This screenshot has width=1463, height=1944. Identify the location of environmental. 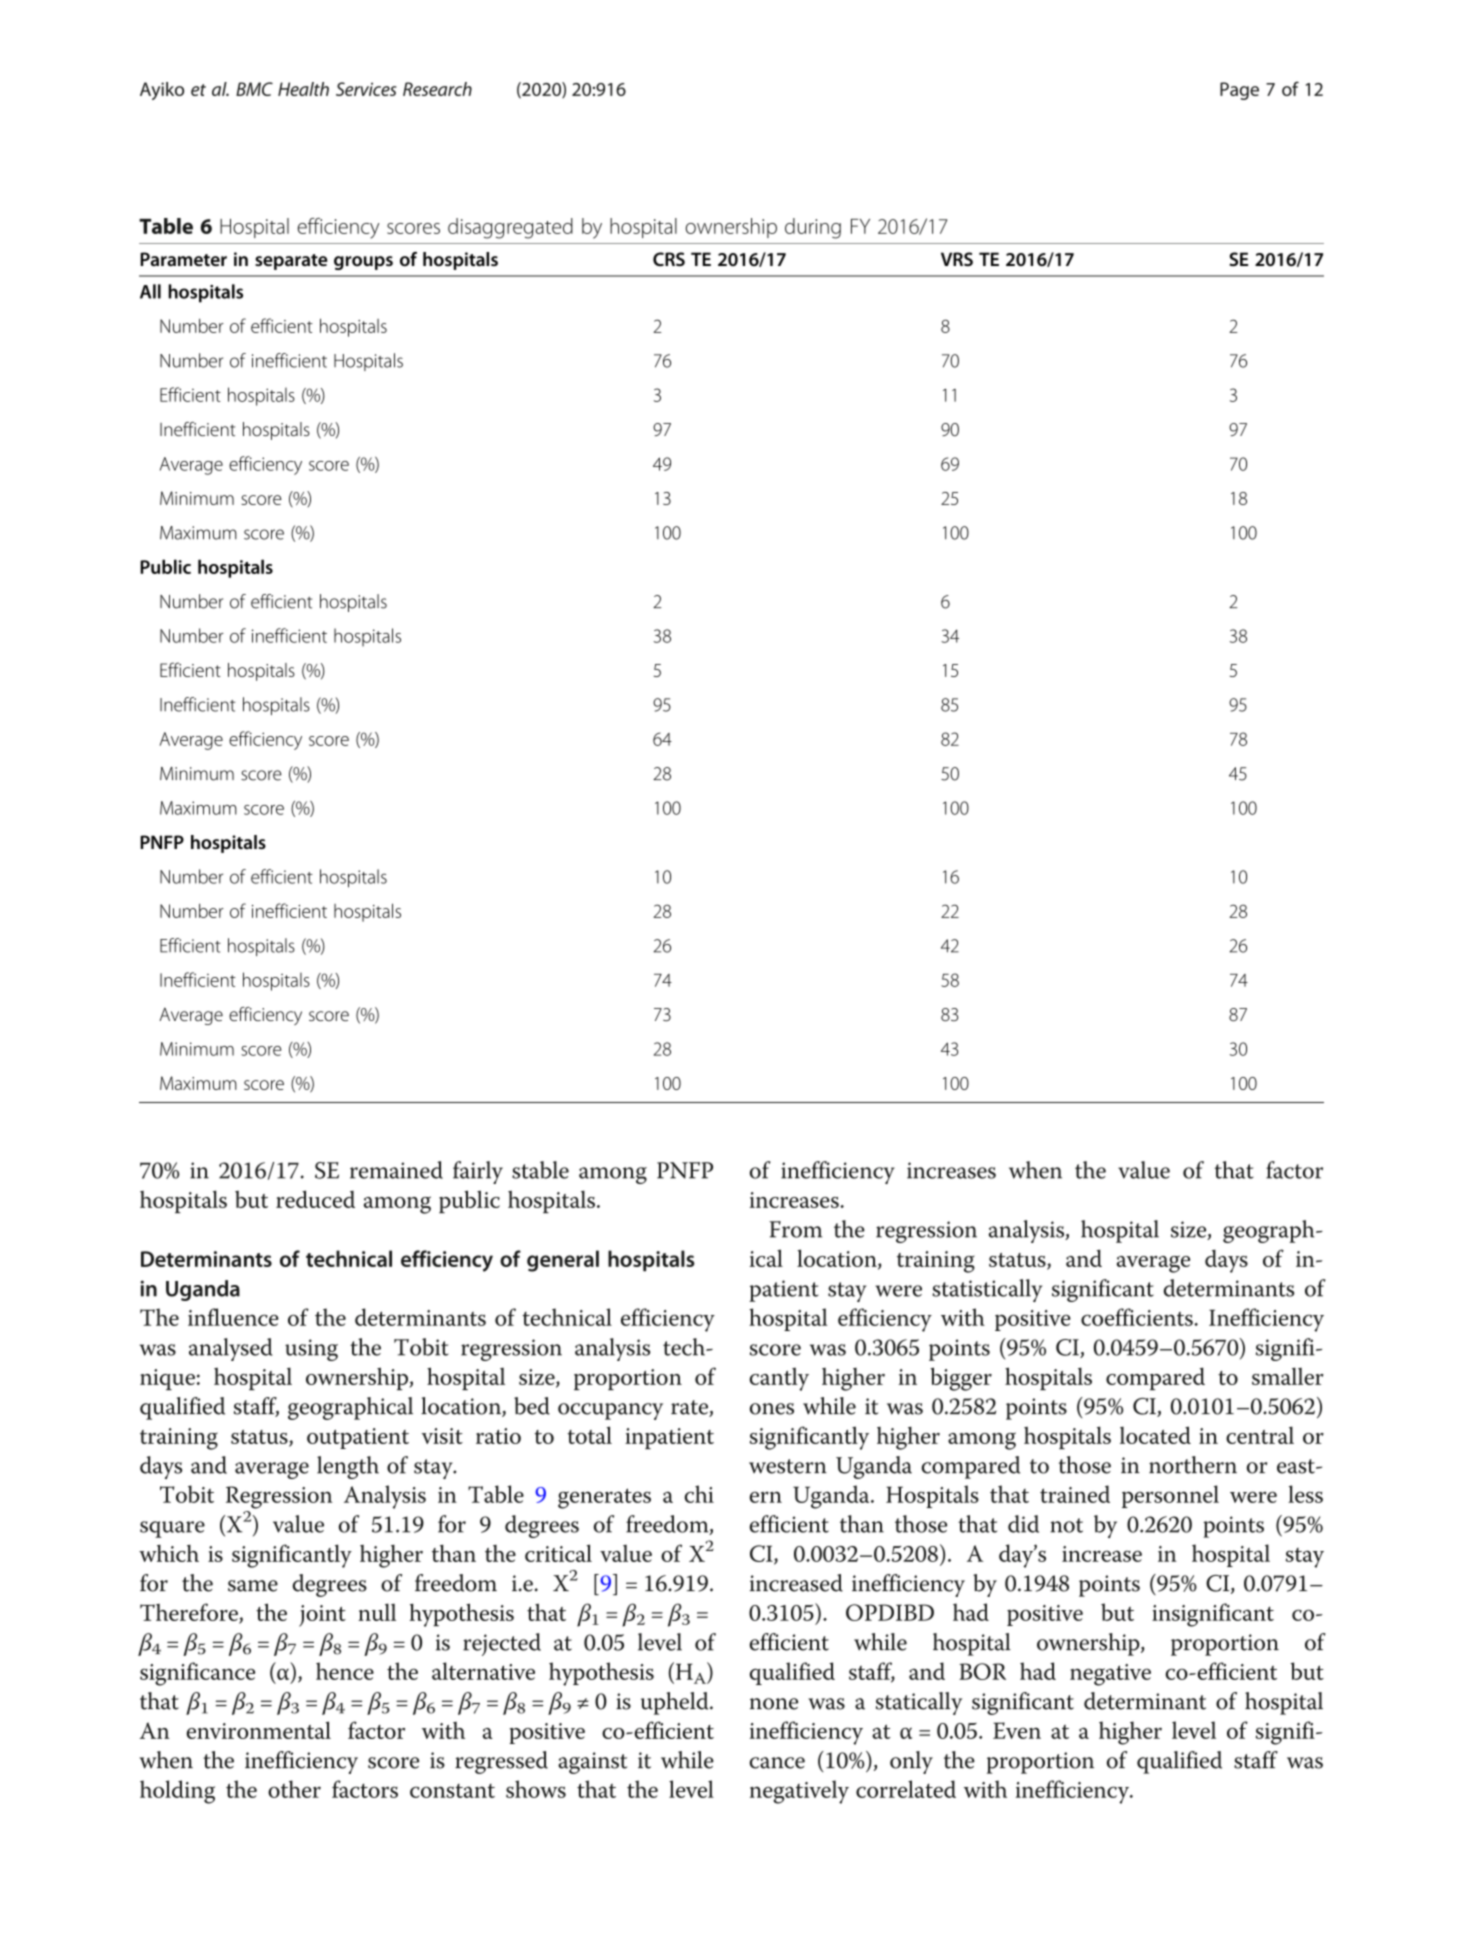
(258, 1730).
